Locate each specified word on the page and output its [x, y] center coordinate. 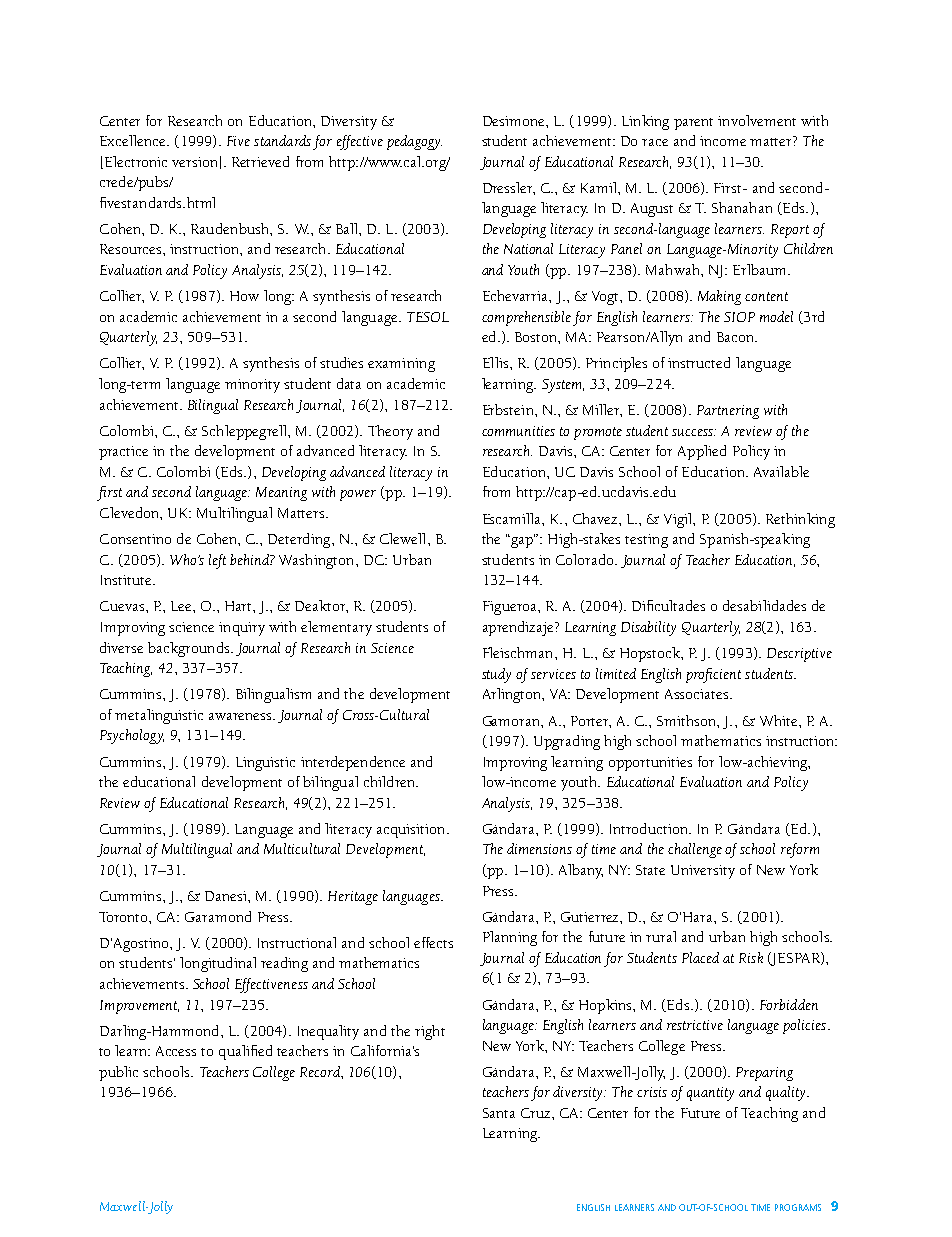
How [244, 296]
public [118, 1073]
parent [693, 124]
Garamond [218, 916]
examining [401, 365]
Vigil [679, 520]
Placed [700, 957]
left [217, 561]
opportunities [650, 764]
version [194, 162]
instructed [699, 362]
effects [433, 942]
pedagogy [414, 142]
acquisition [412, 831]
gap [522, 541]
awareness [241, 716]
